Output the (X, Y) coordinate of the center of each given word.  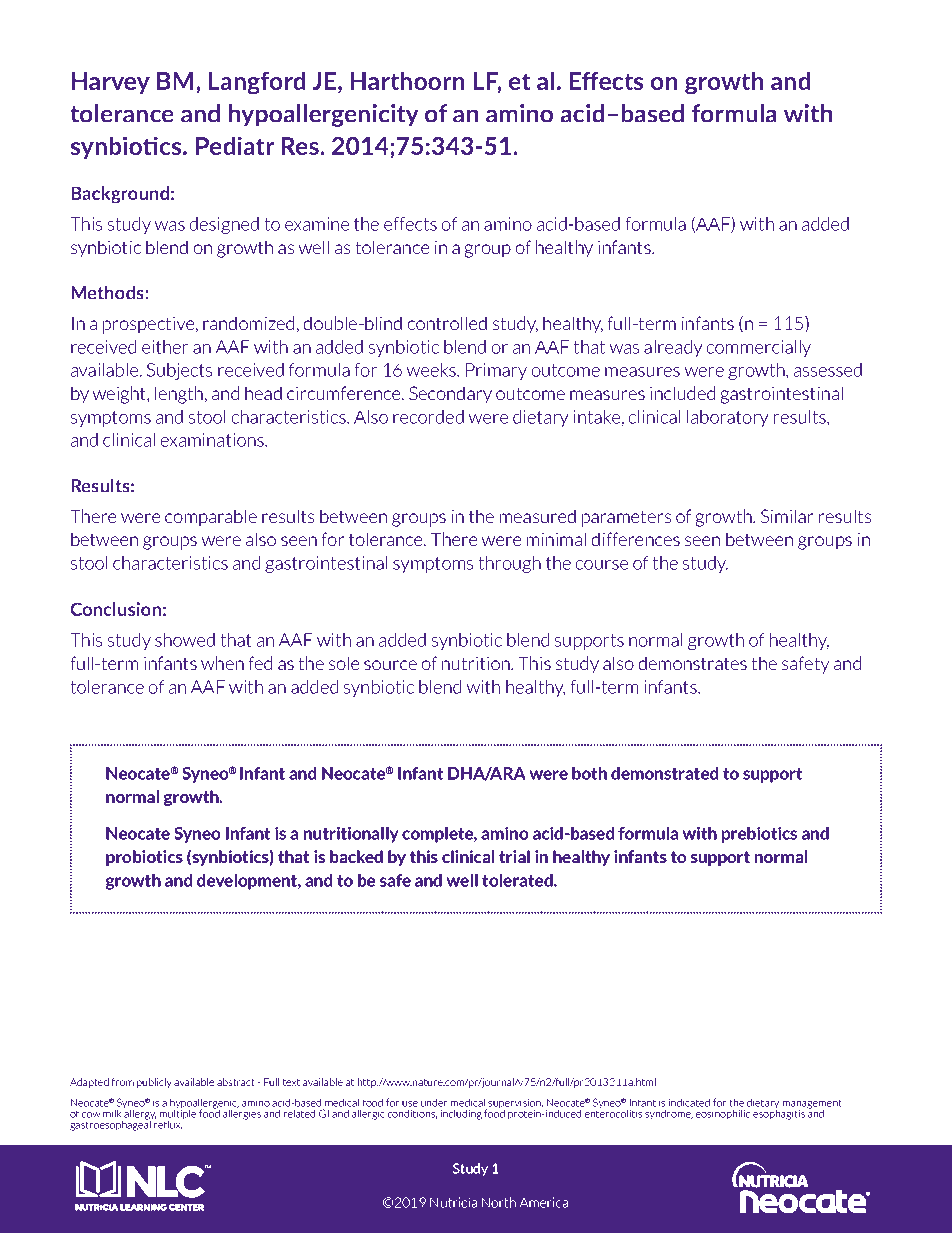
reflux (167, 1123)
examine (317, 224)
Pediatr (235, 145)
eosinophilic (723, 1114)
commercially (759, 348)
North (499, 1202)
